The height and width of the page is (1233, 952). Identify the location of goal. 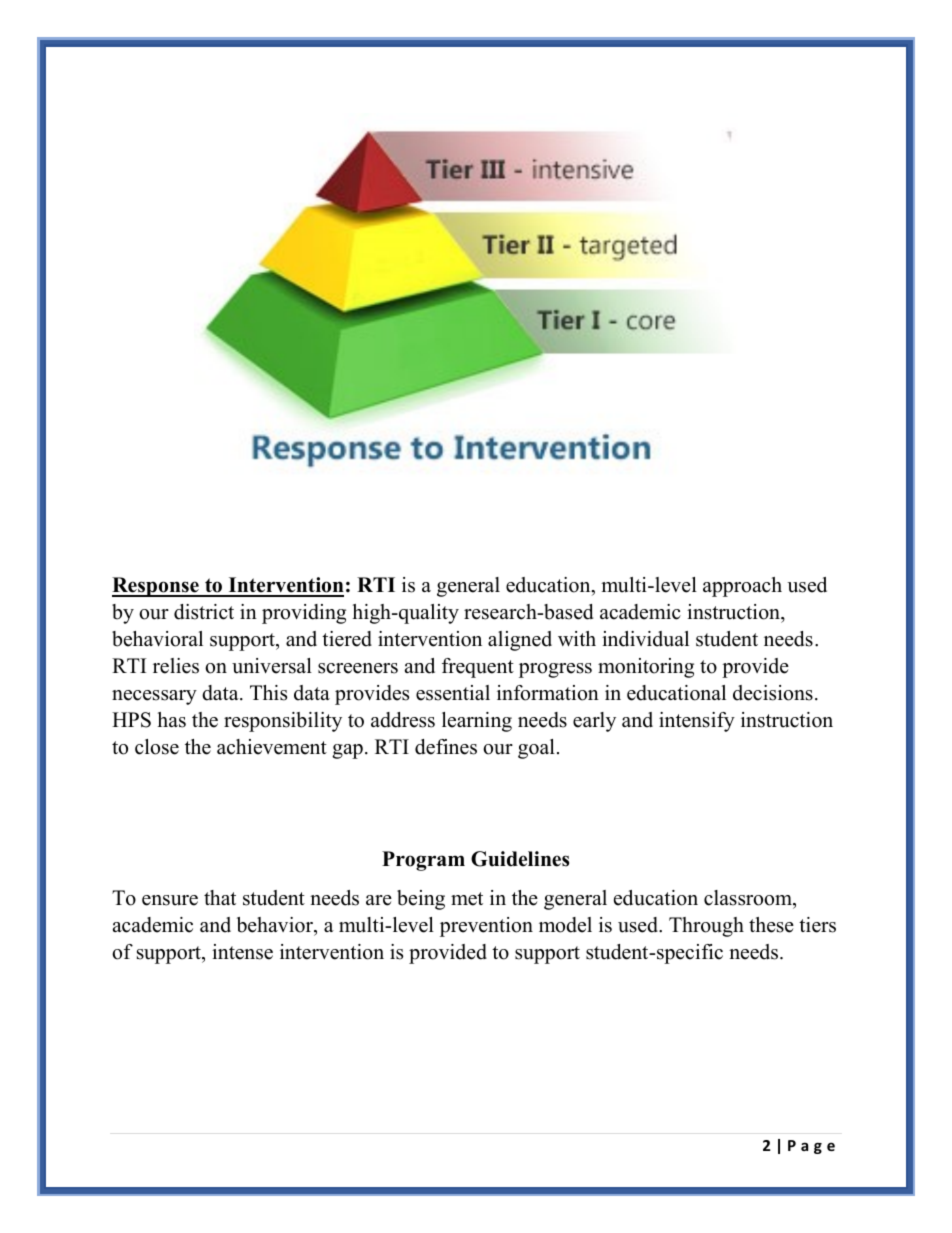
(536, 749).
